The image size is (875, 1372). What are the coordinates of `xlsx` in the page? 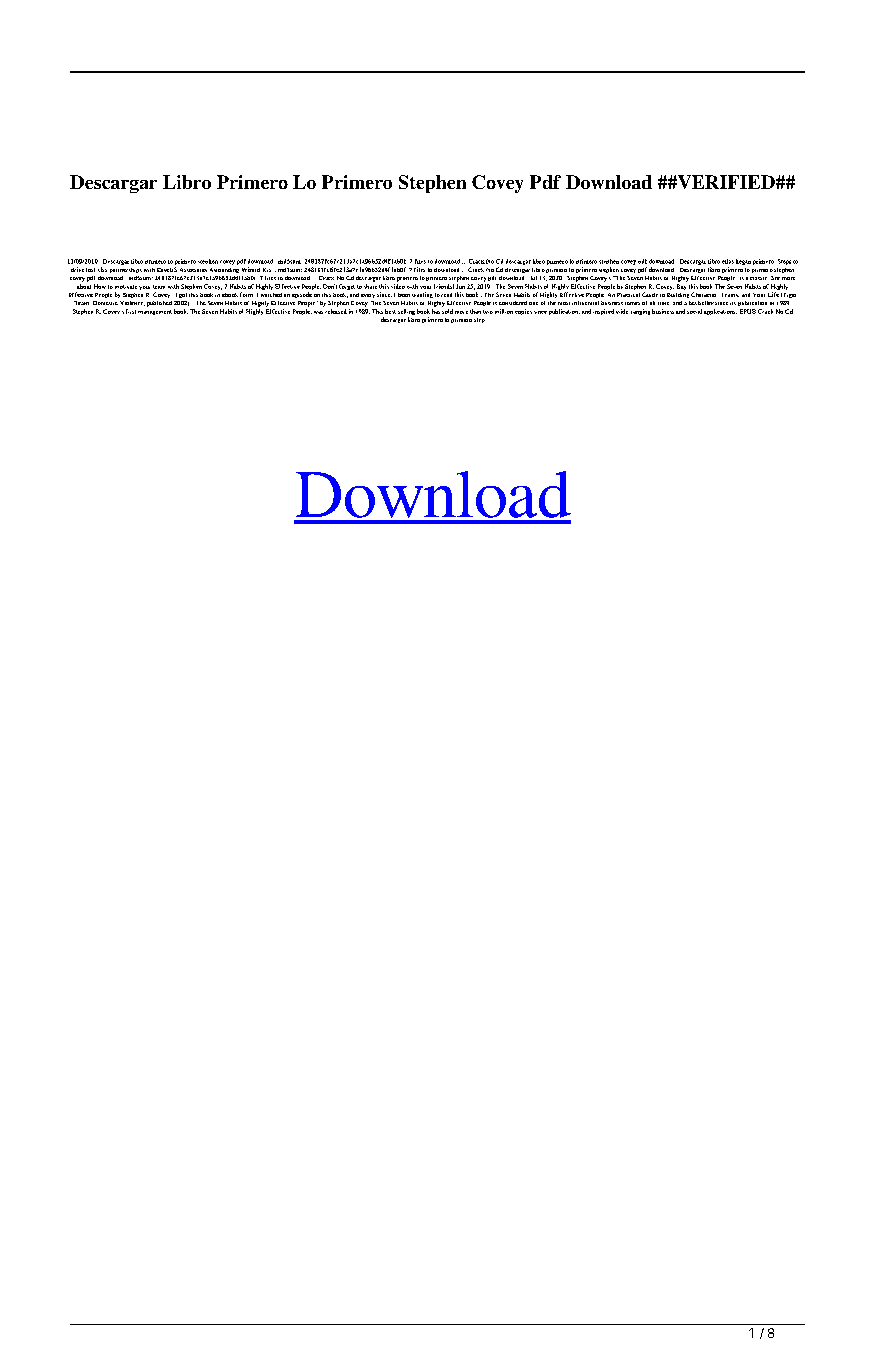 It's located at (102, 269).
